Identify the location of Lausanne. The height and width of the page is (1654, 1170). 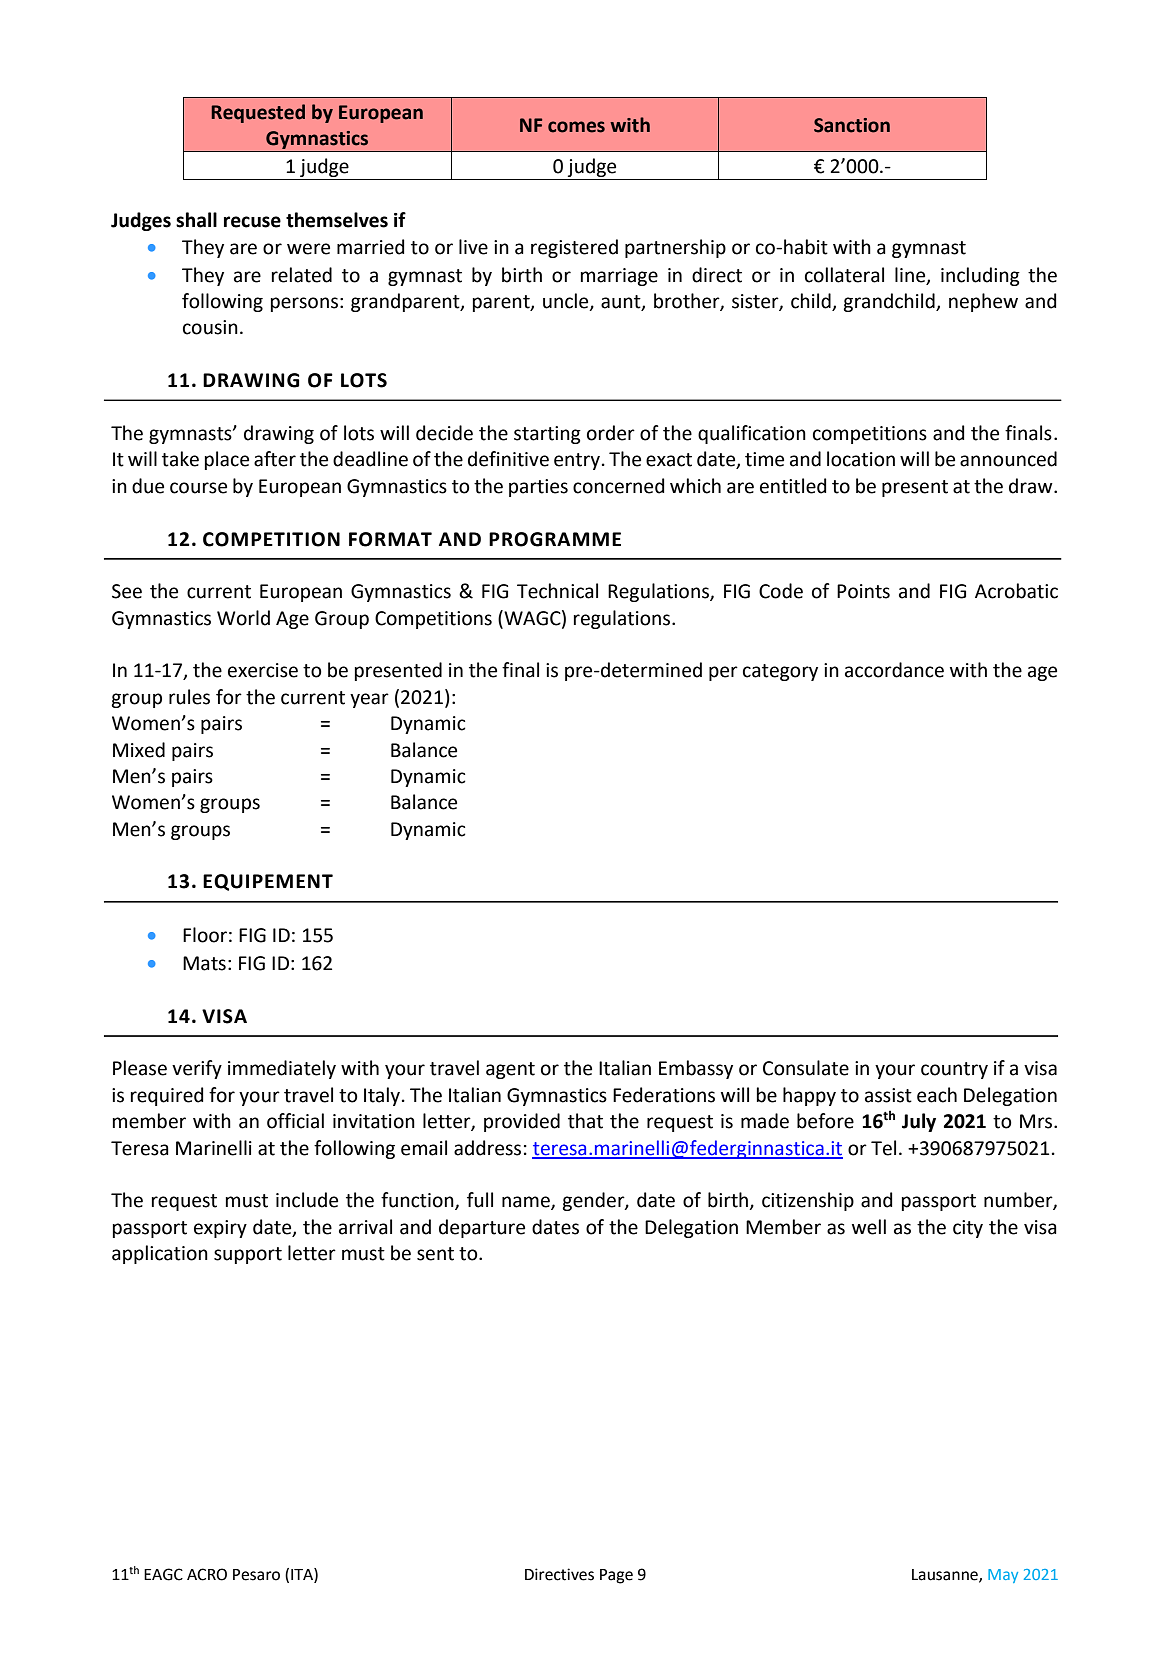
(946, 1575).
